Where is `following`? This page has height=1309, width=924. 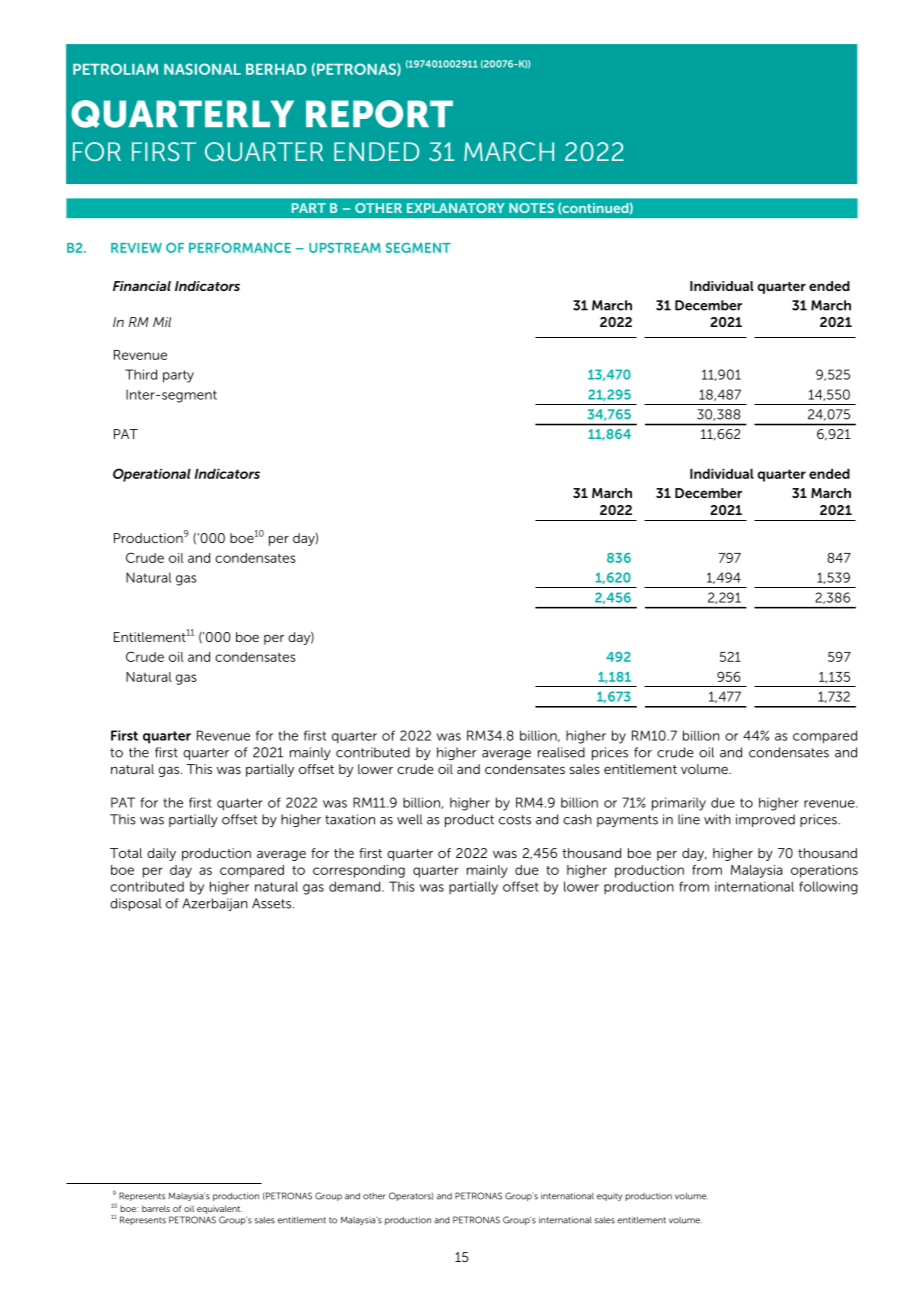 following is located at coordinates (828, 888).
